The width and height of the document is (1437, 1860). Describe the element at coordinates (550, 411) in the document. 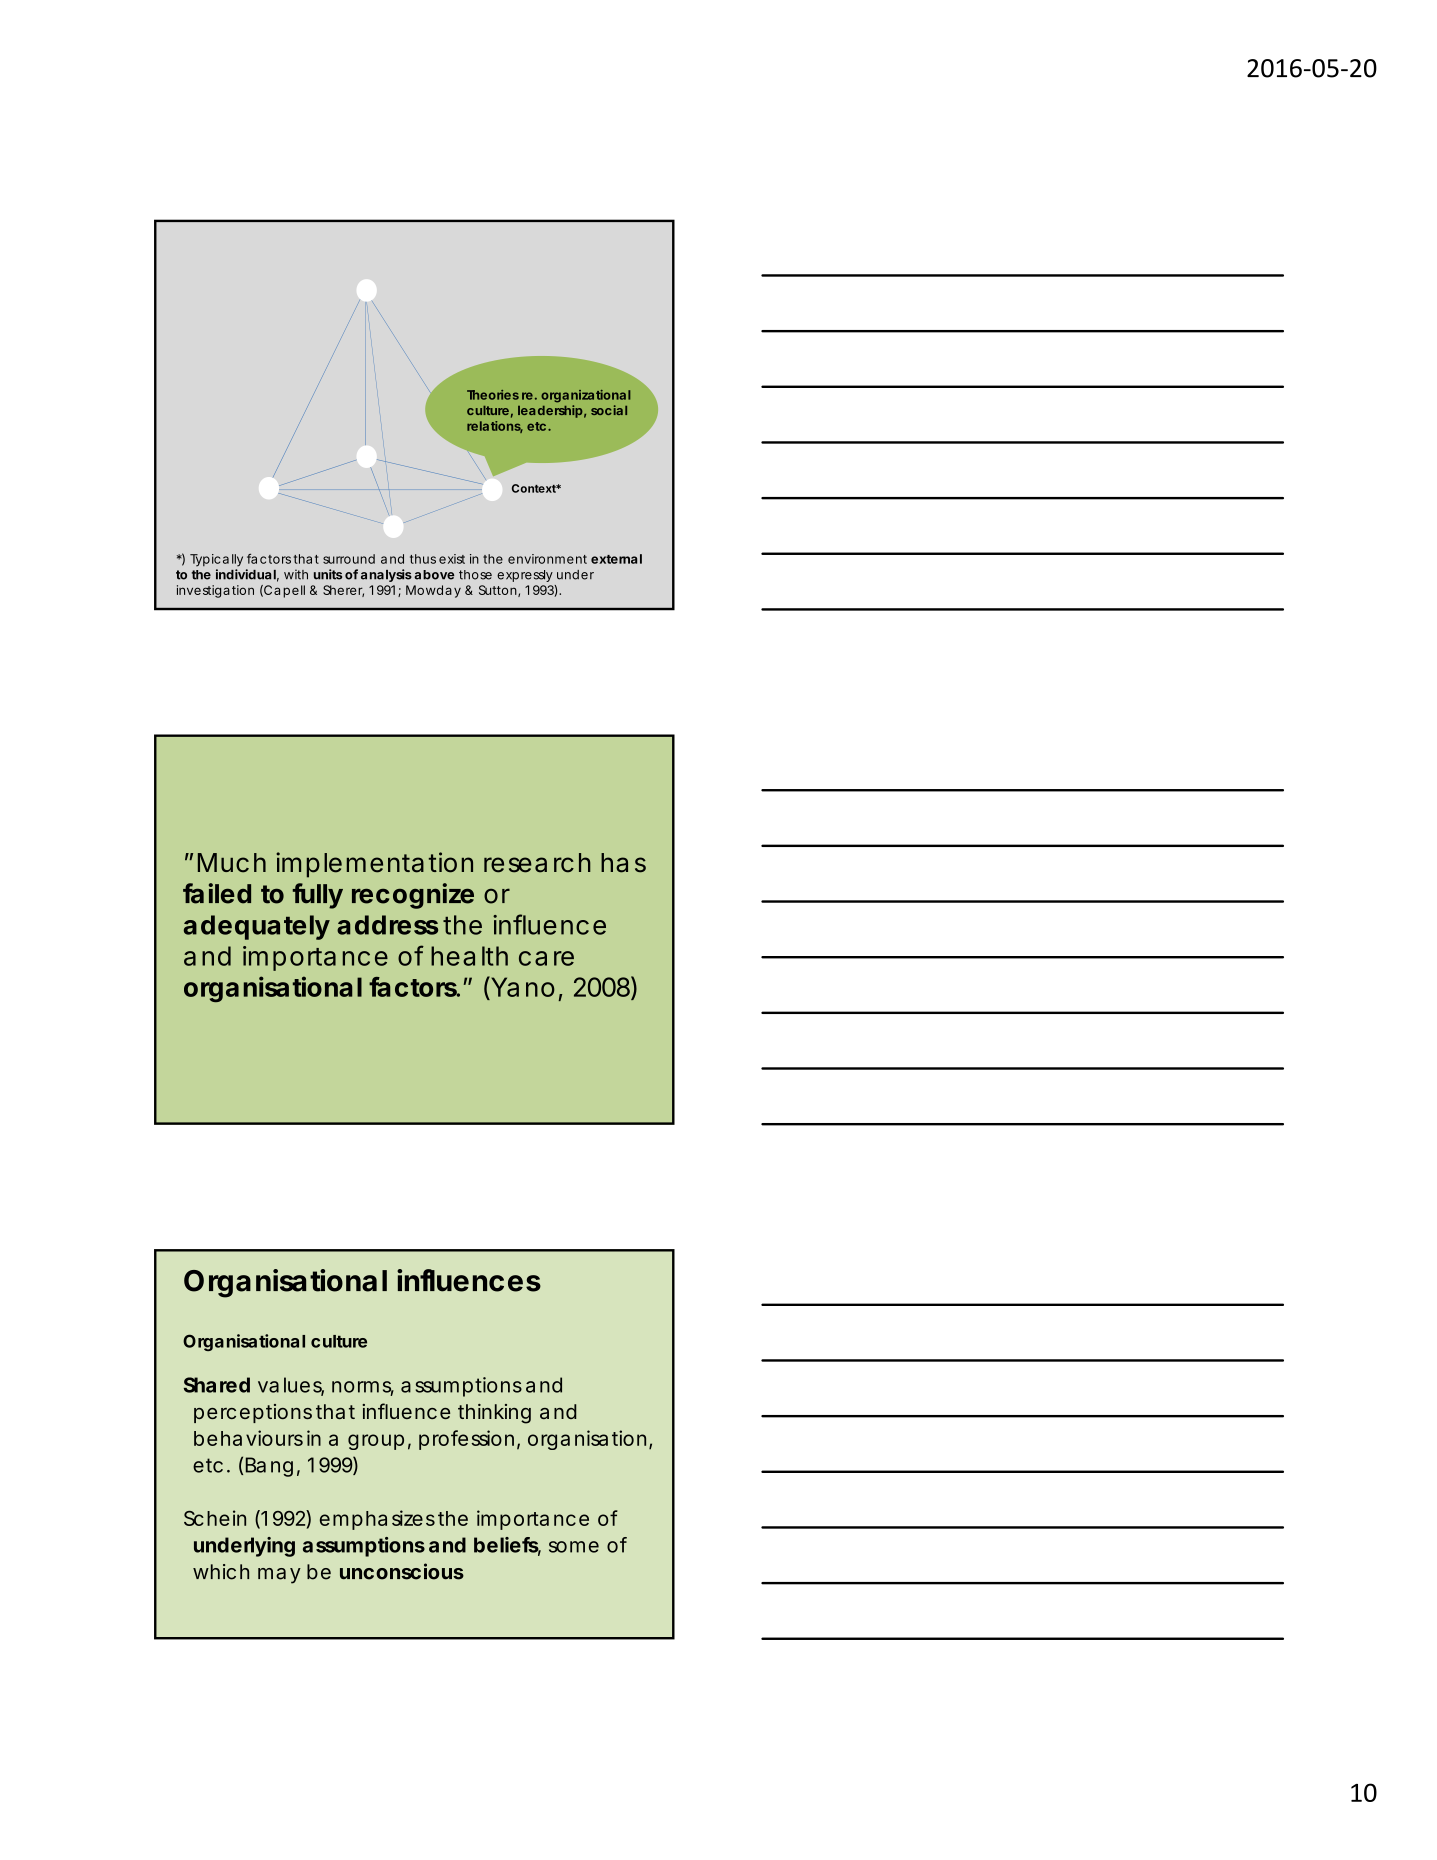

I see `leadership` at that location.
